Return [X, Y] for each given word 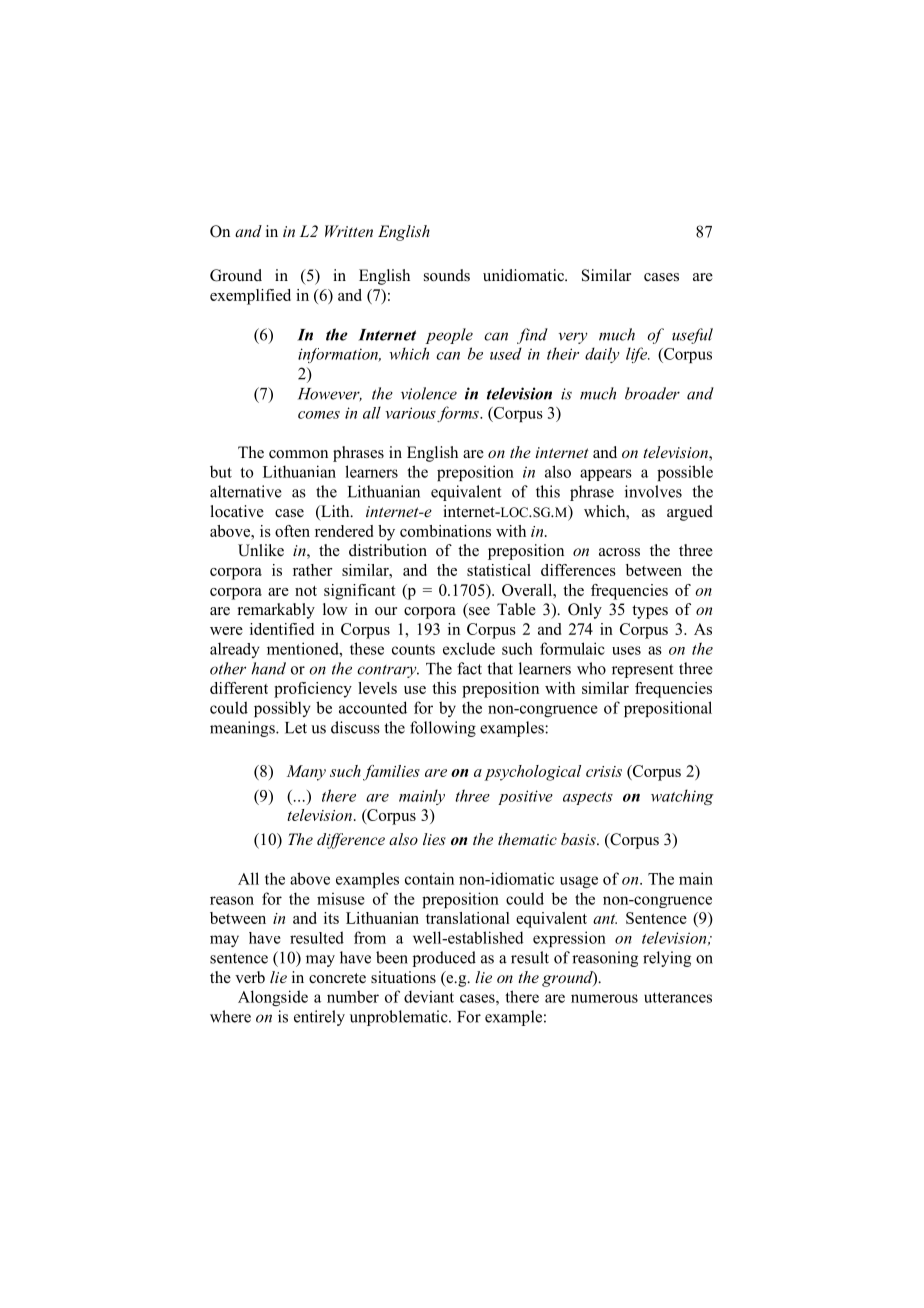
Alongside [273, 998]
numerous [604, 998]
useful [692, 336]
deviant [429, 996]
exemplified [250, 297]
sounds [447, 275]
